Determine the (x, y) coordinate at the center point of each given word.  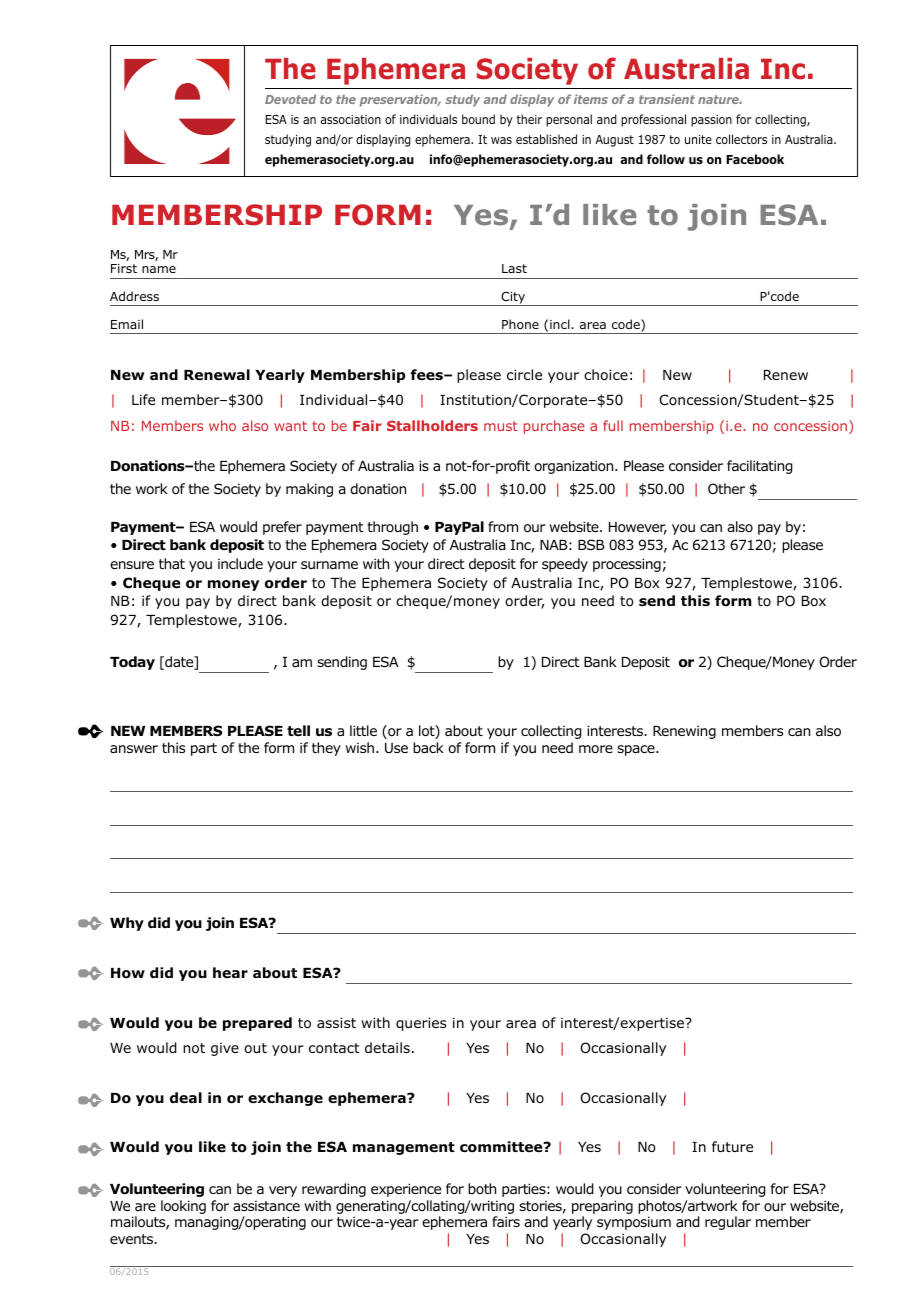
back (428, 747)
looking (183, 1207)
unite (698, 139)
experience (406, 1190)
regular (728, 1223)
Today (132, 663)
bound (478, 119)
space (637, 750)
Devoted (290, 99)
